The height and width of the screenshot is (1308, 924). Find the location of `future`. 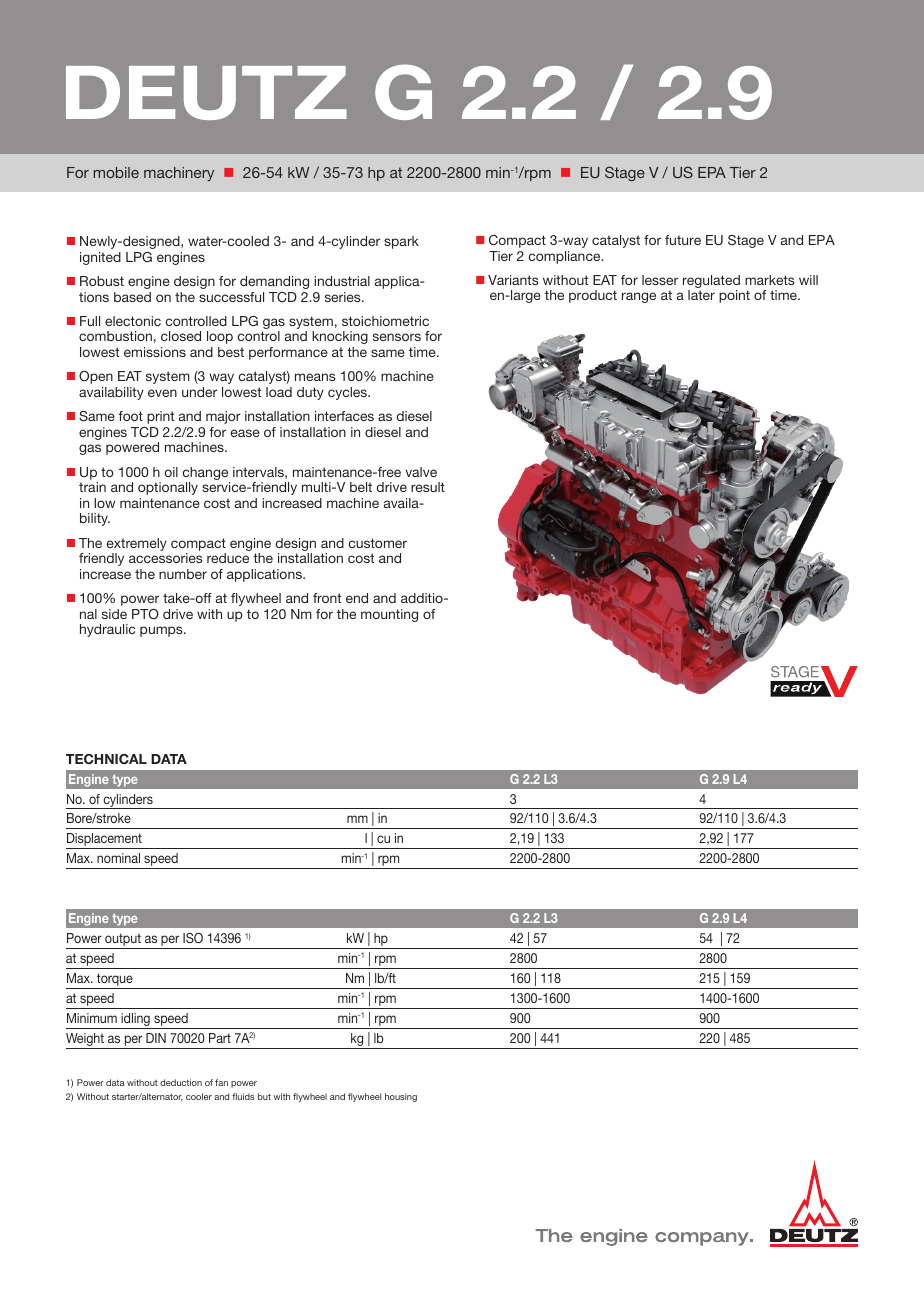

future is located at coordinates (683, 240).
